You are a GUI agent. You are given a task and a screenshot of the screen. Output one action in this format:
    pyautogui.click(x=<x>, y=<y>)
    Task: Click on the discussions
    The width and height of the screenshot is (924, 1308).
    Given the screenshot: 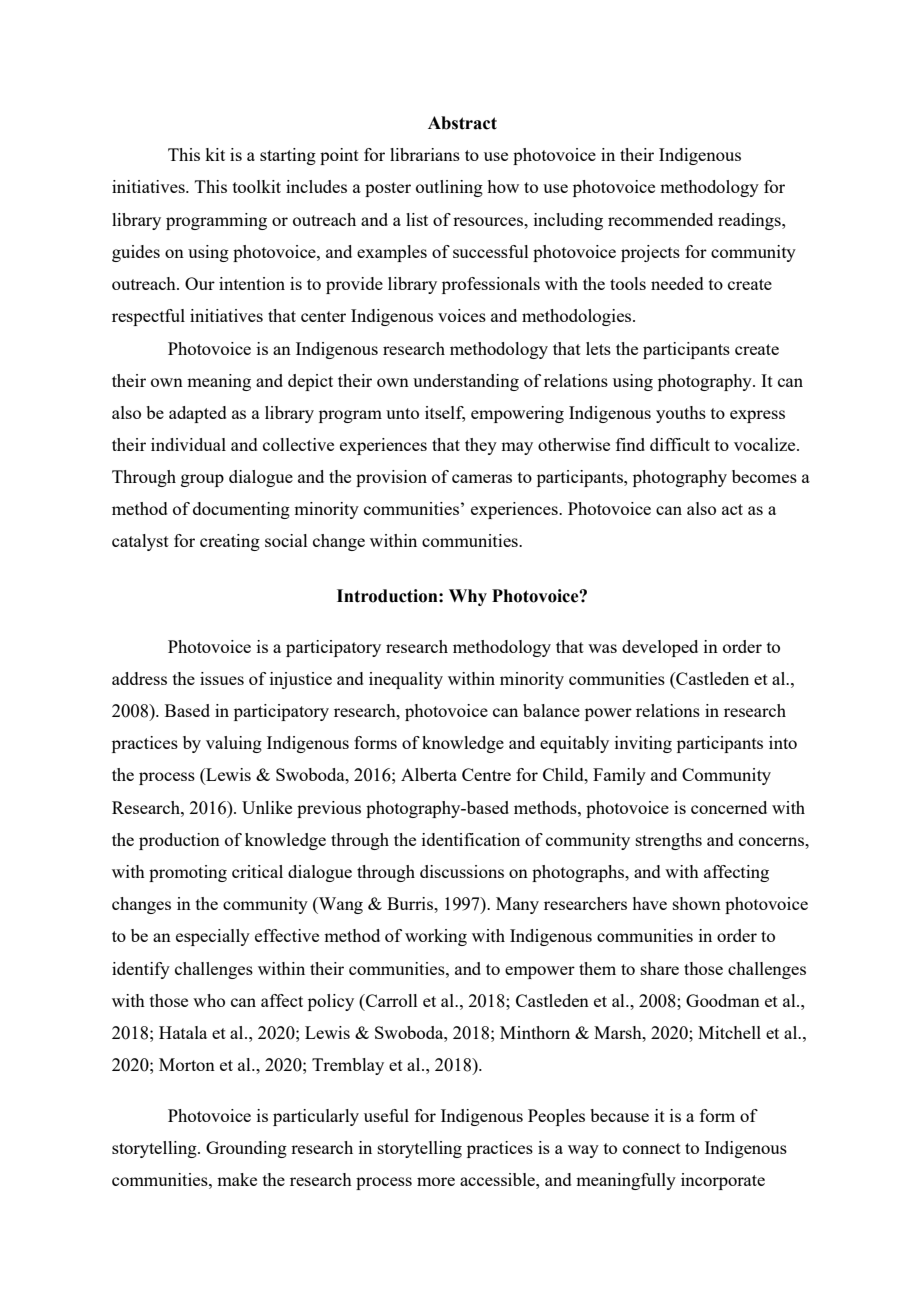 What is the action you would take?
    pyautogui.click(x=462, y=871)
